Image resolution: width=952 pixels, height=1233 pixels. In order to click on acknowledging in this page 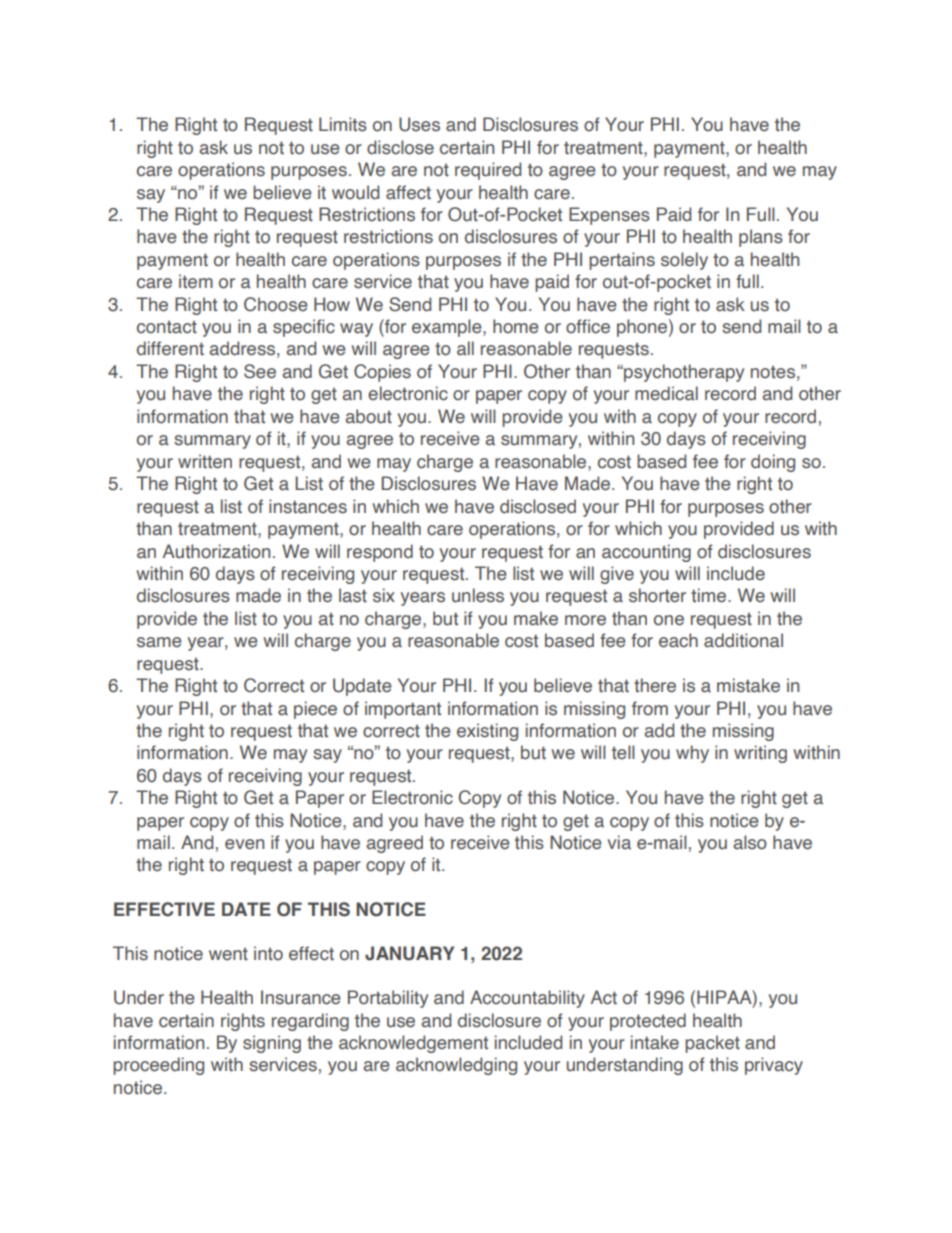, I will do `click(456, 1066)`.
